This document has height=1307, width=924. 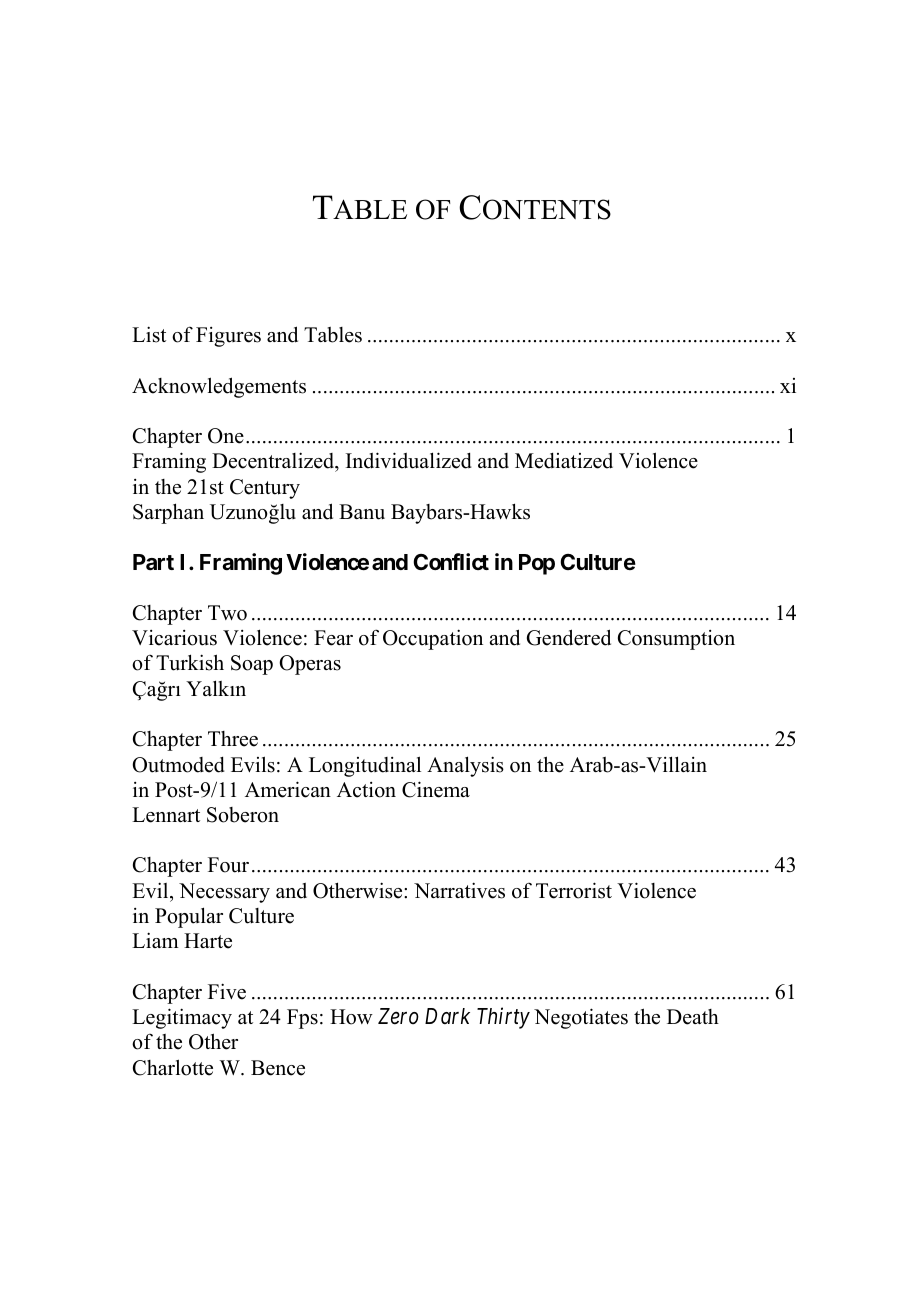 What do you see at coordinates (182, 1018) in the document?
I see `Legitimacy` at bounding box center [182, 1018].
